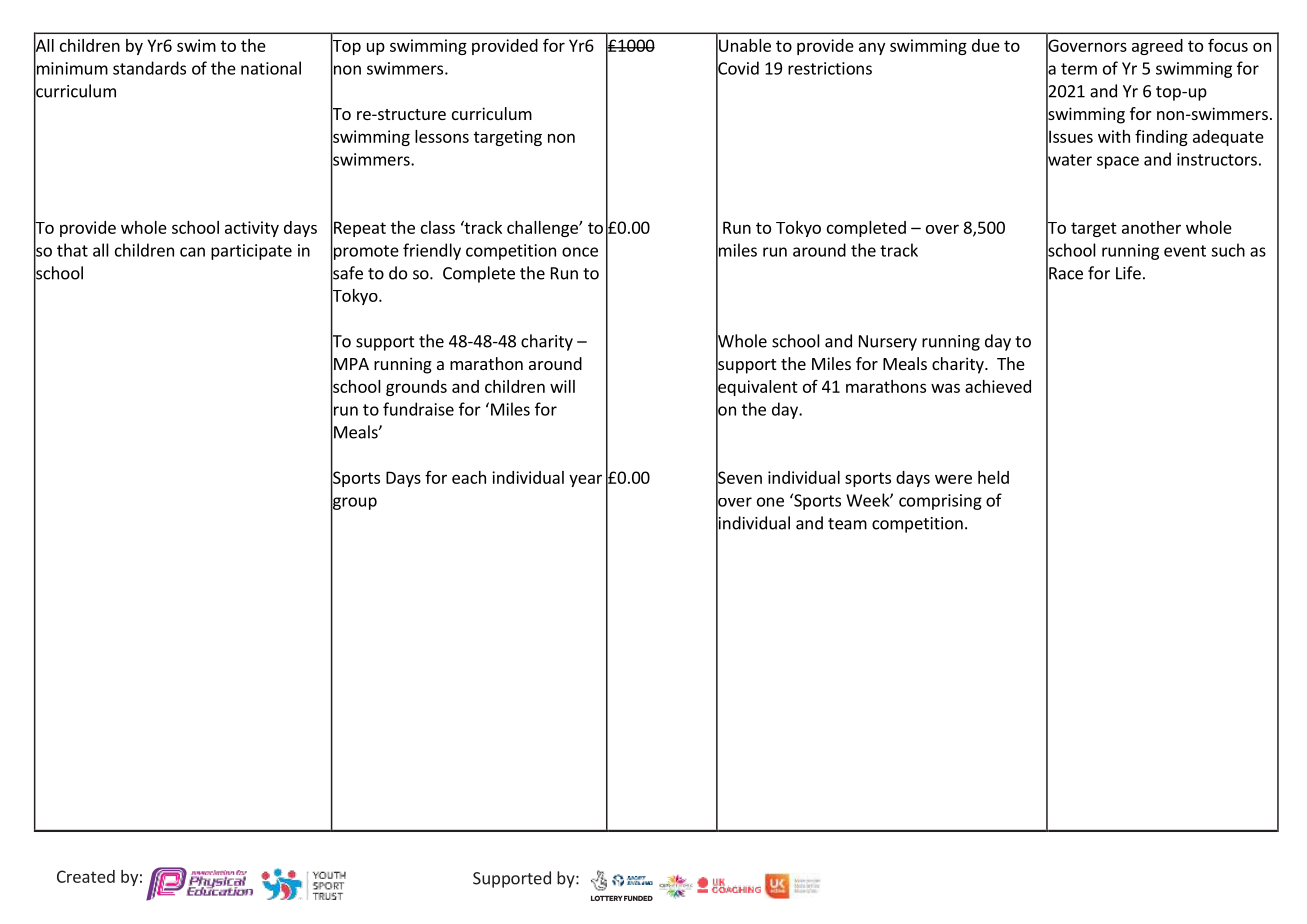 Image resolution: width=1307 pixels, height=924 pixels. Describe the element at coordinates (1128, 273) in the screenshot. I see `Life` at that location.
